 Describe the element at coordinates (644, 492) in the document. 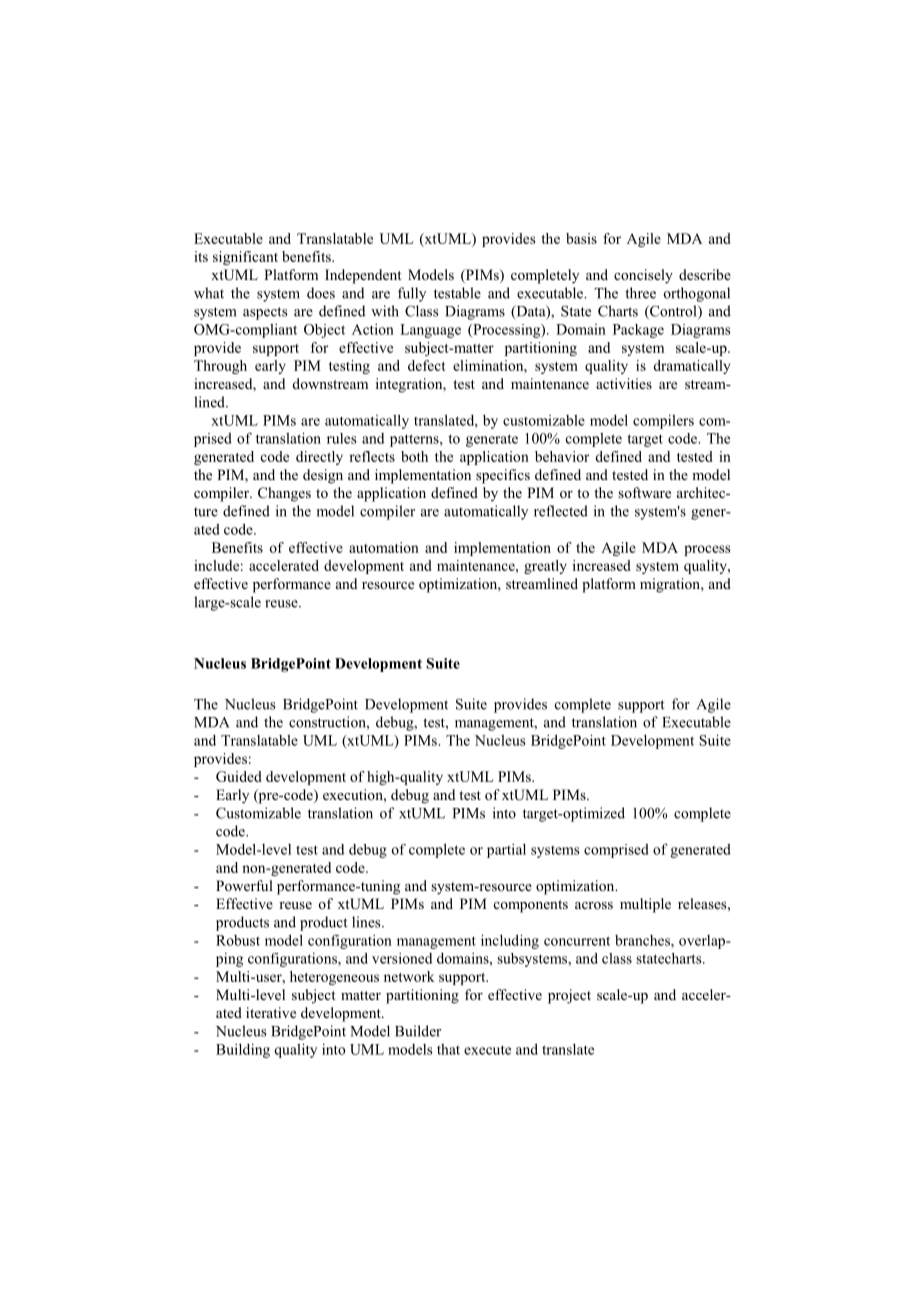

I see `software` at that location.
